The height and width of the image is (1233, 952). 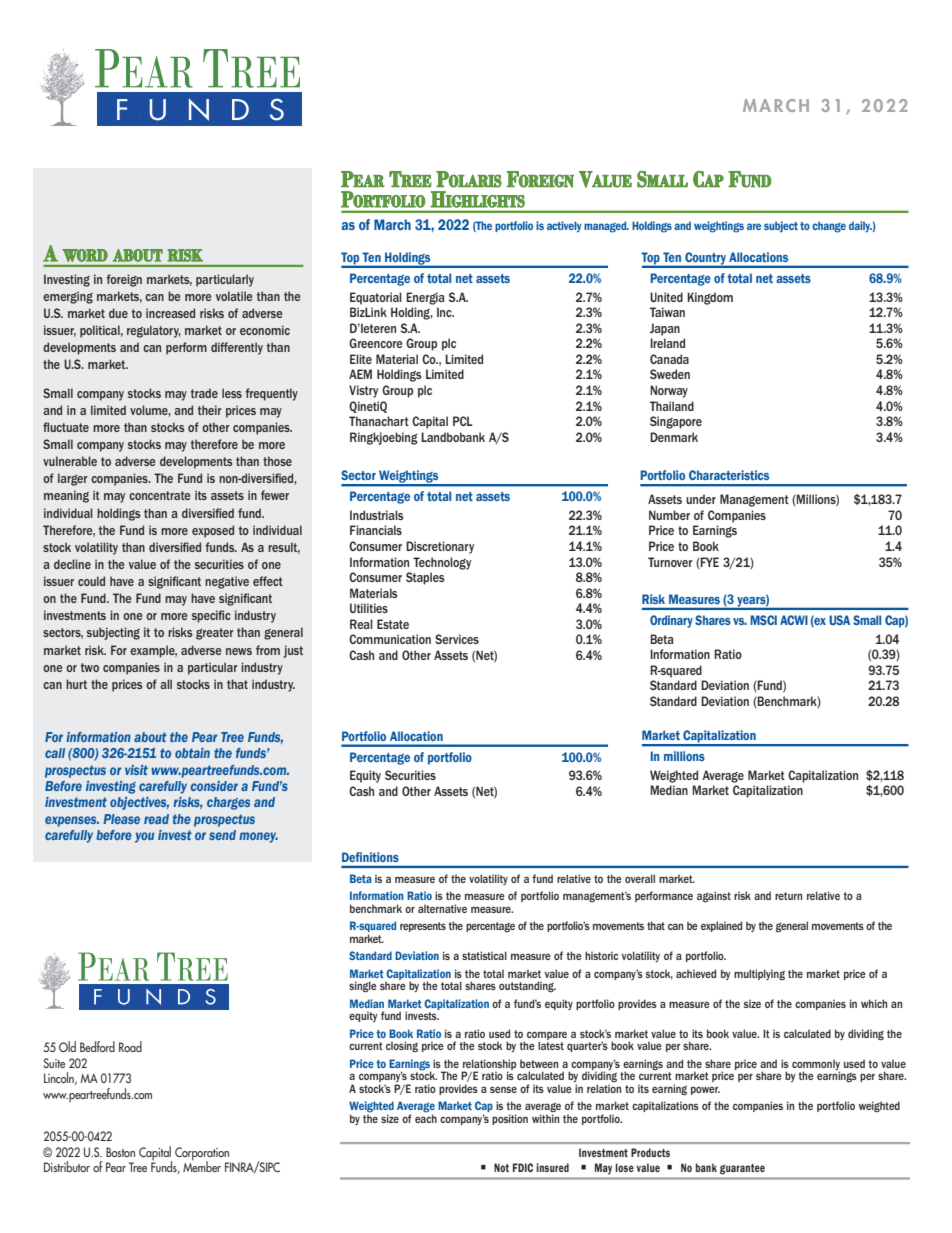 What do you see at coordinates (426, 1117) in the image?
I see `each` at bounding box center [426, 1117].
